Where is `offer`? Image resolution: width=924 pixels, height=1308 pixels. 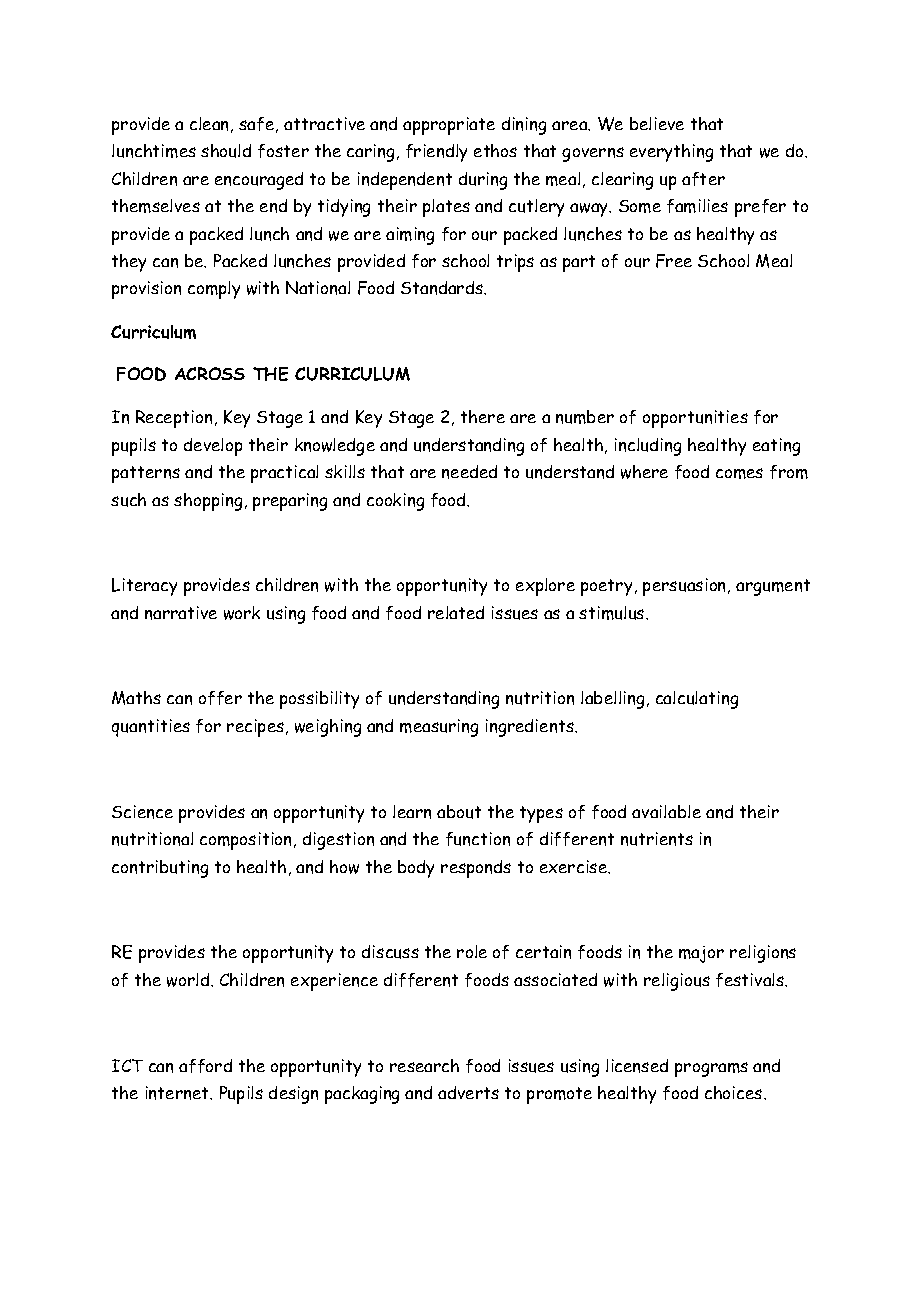
offer is located at coordinates (220, 698).
